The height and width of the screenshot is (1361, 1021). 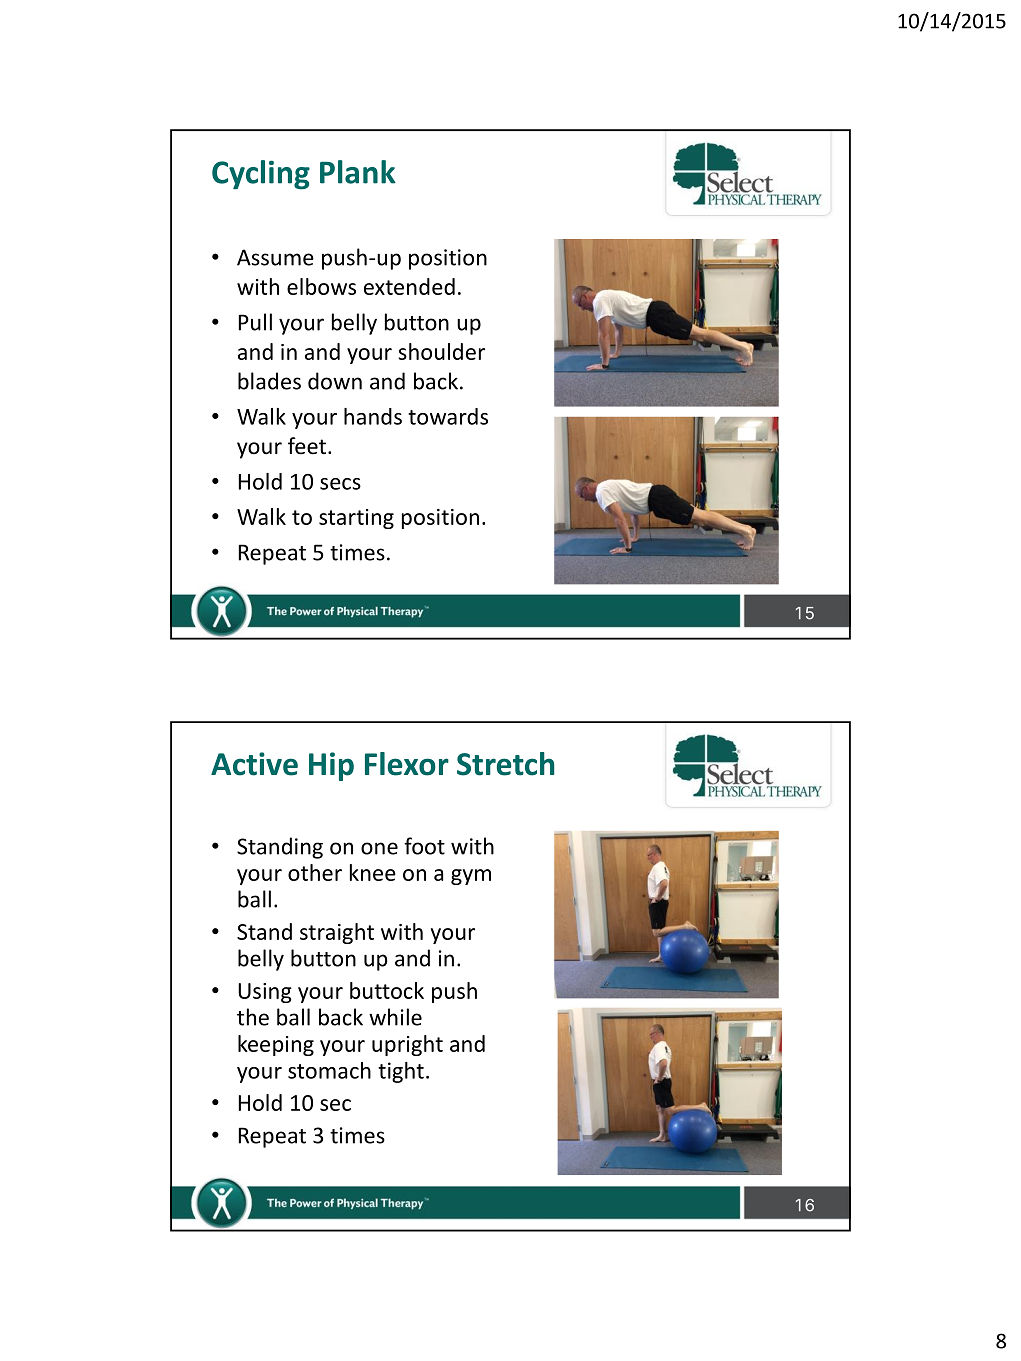 I want to click on Plank, so click(x=358, y=172).
